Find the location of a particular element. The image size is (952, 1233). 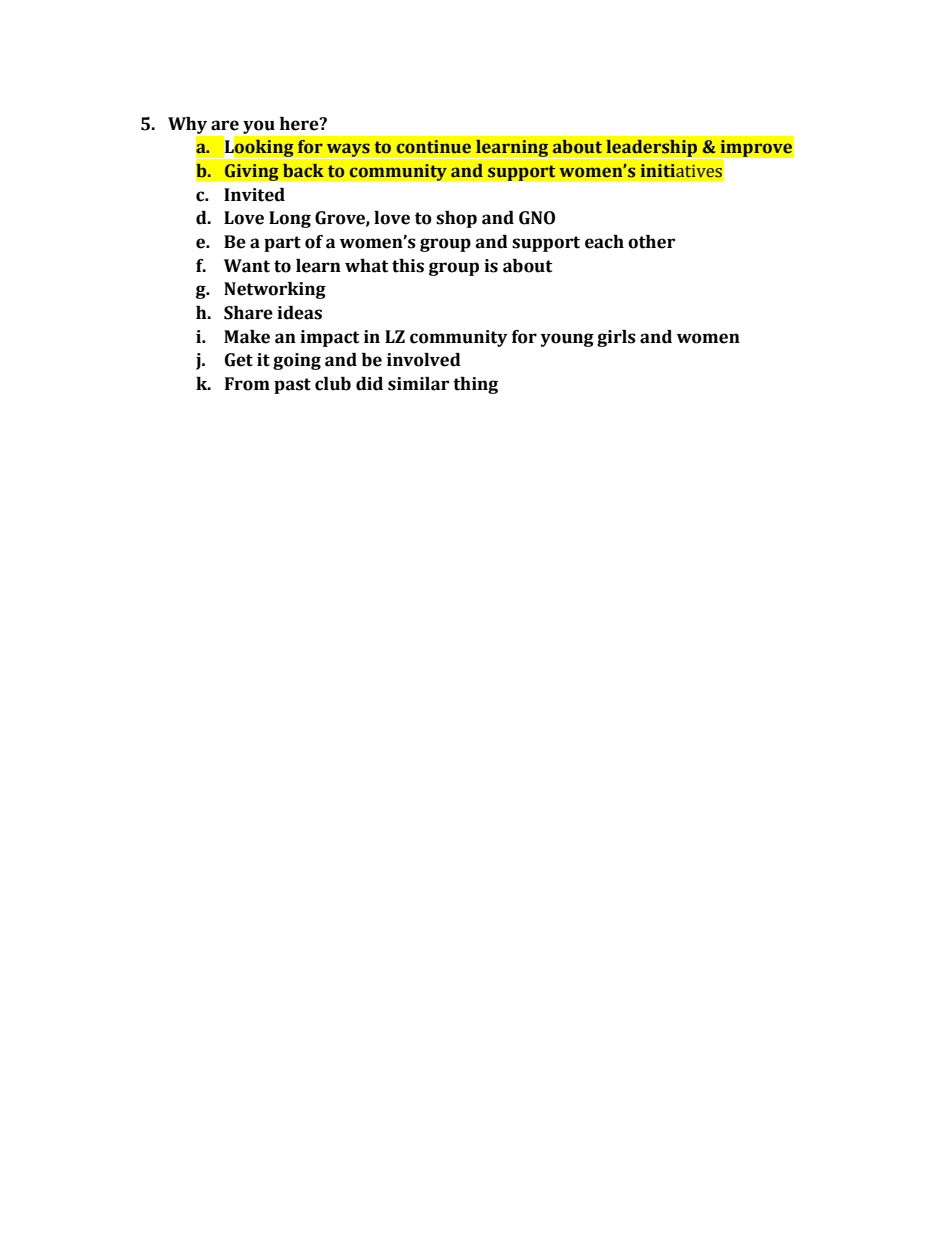

this is located at coordinates (408, 266).
